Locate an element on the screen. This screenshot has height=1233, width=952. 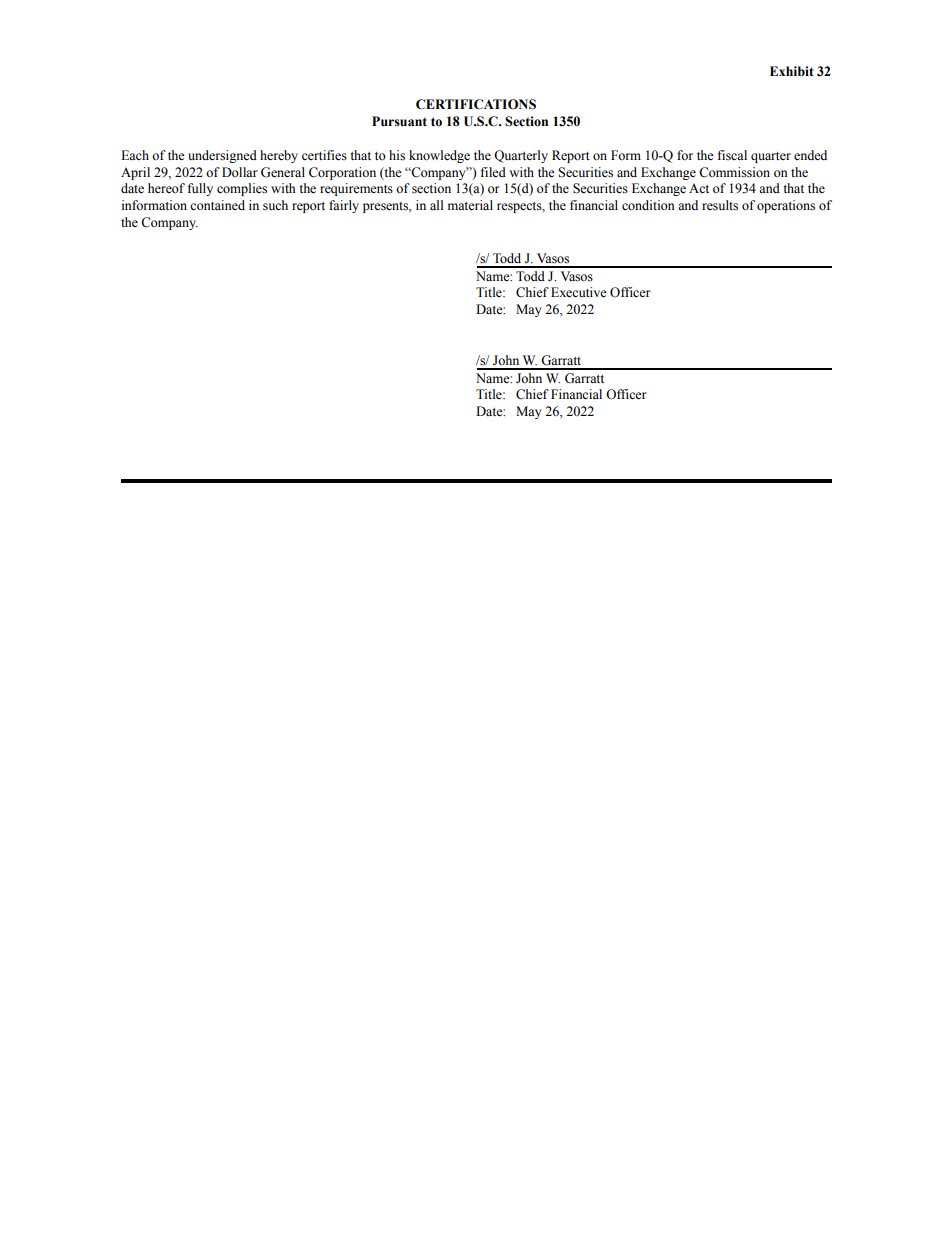
material is located at coordinates (470, 205).
